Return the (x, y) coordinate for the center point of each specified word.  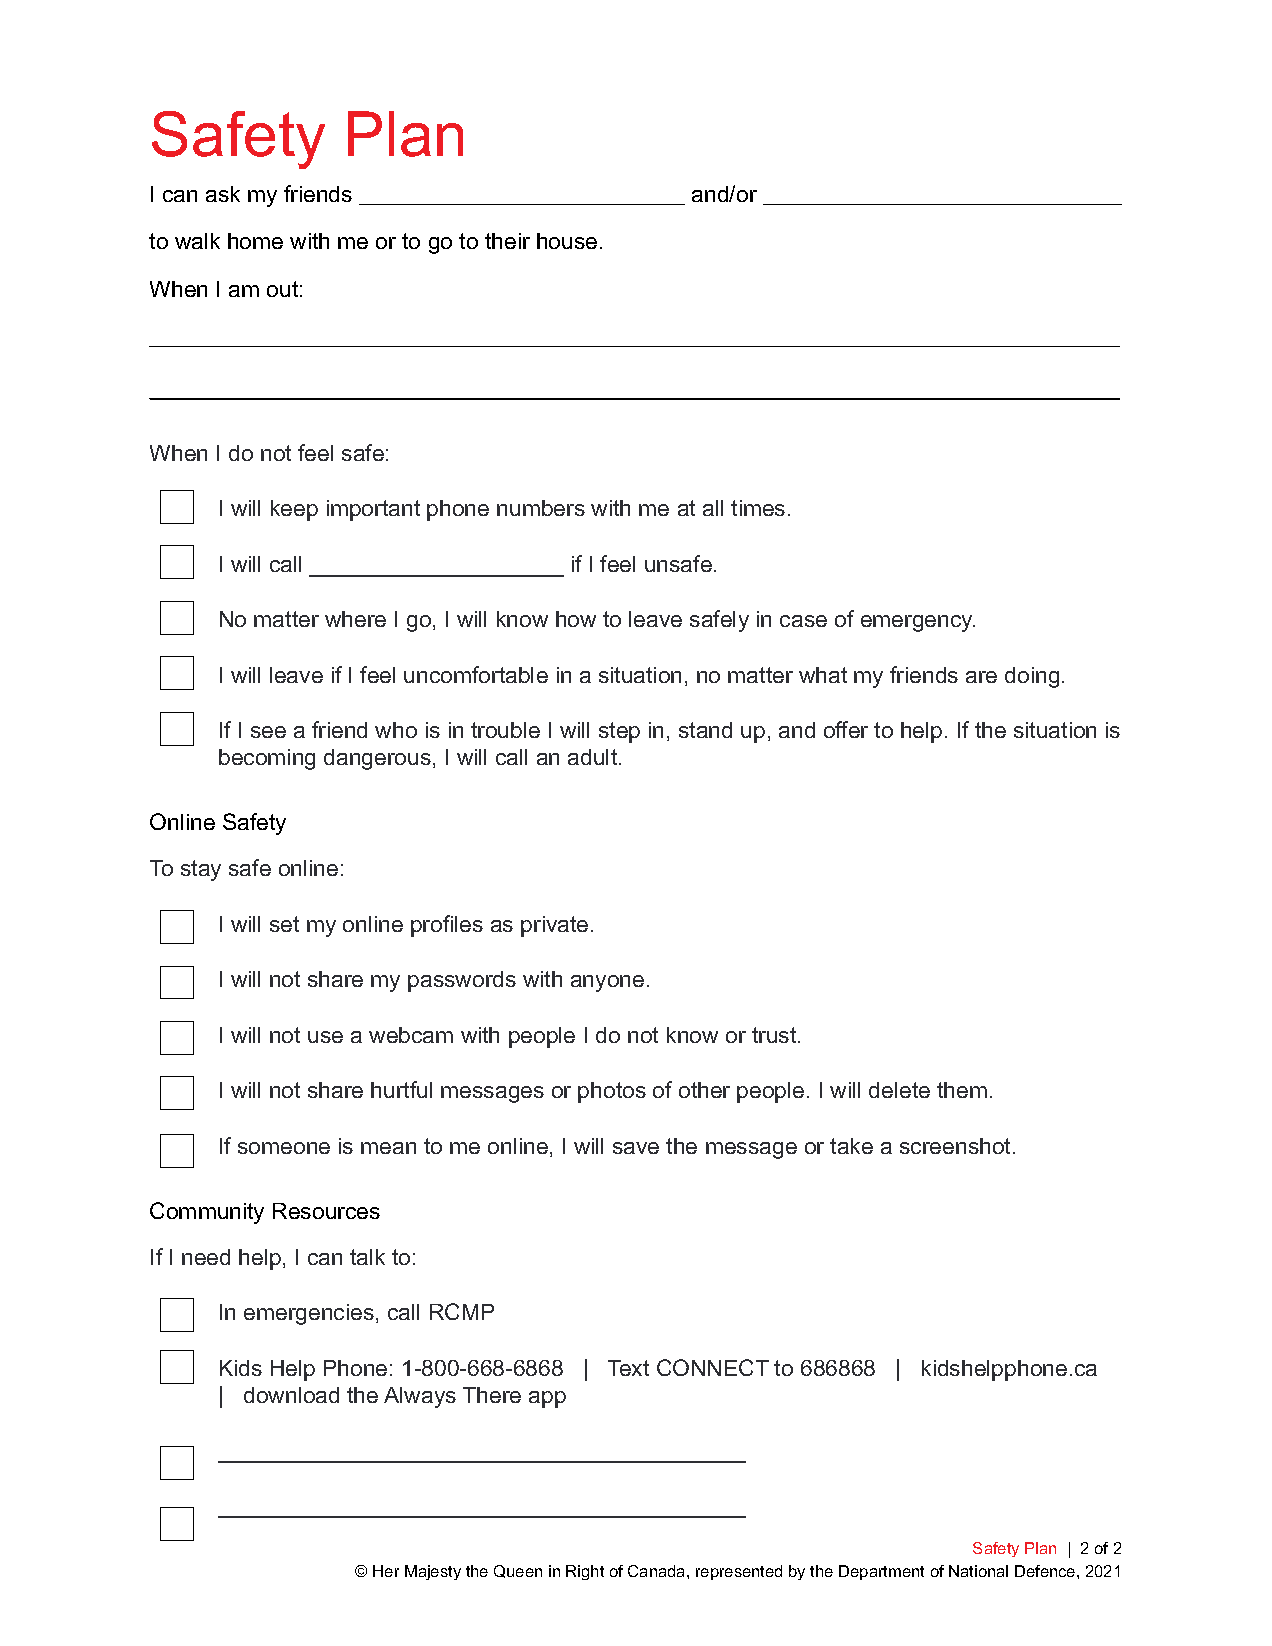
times (758, 508)
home (255, 241)
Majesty (433, 1572)
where (355, 619)
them (962, 1090)
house (567, 241)
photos (612, 1092)
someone (284, 1148)
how (576, 619)
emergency (918, 623)
